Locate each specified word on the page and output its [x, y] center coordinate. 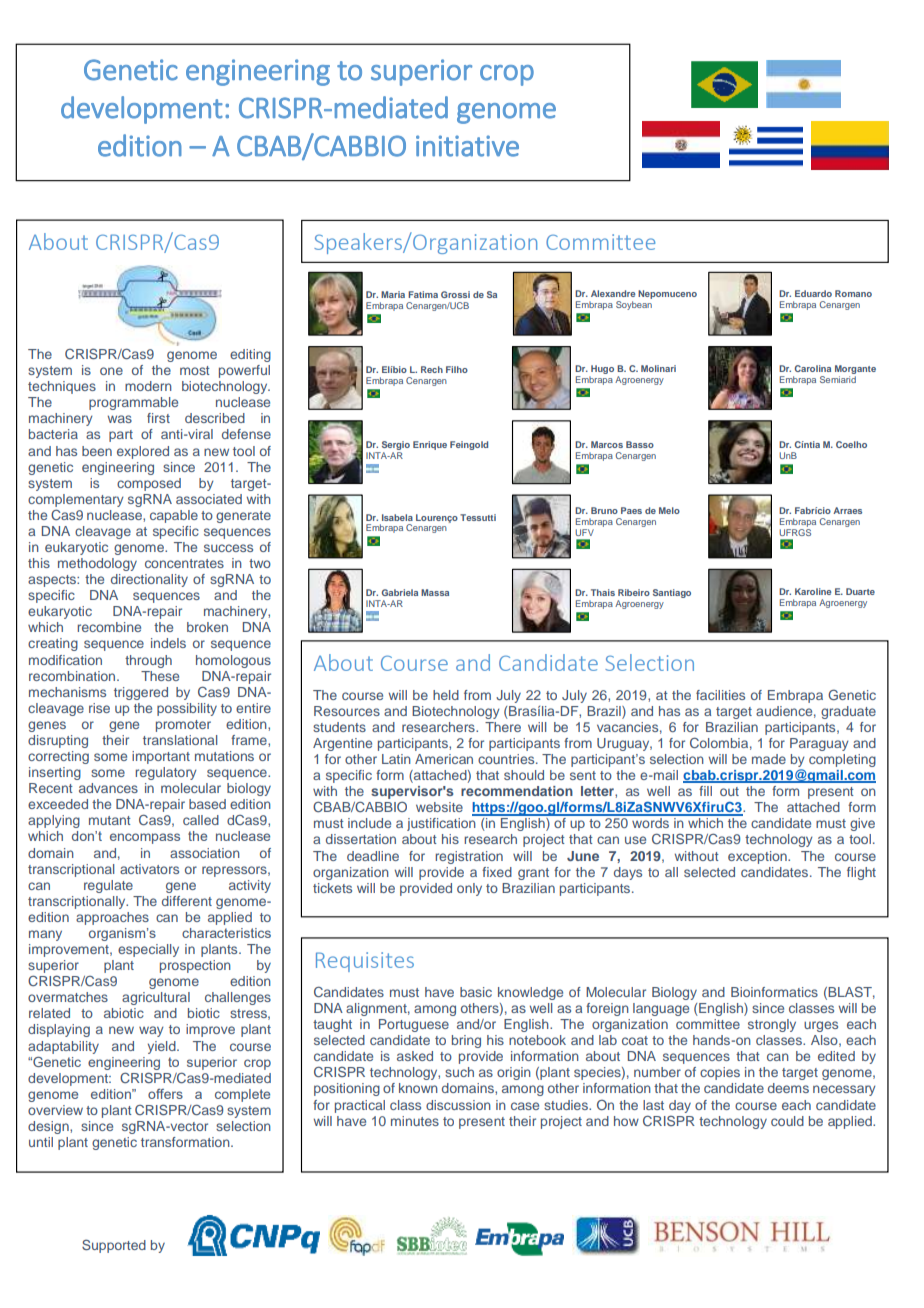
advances [108, 788]
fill [705, 791]
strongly [772, 1025]
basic [476, 992]
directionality [149, 580]
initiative [467, 146]
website [439, 807]
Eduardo [813, 293]
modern [148, 386]
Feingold [469, 445]
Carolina [812, 368]
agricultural [156, 998]
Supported [114, 1246]
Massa [435, 592]
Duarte [860, 591]
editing [250, 355]
